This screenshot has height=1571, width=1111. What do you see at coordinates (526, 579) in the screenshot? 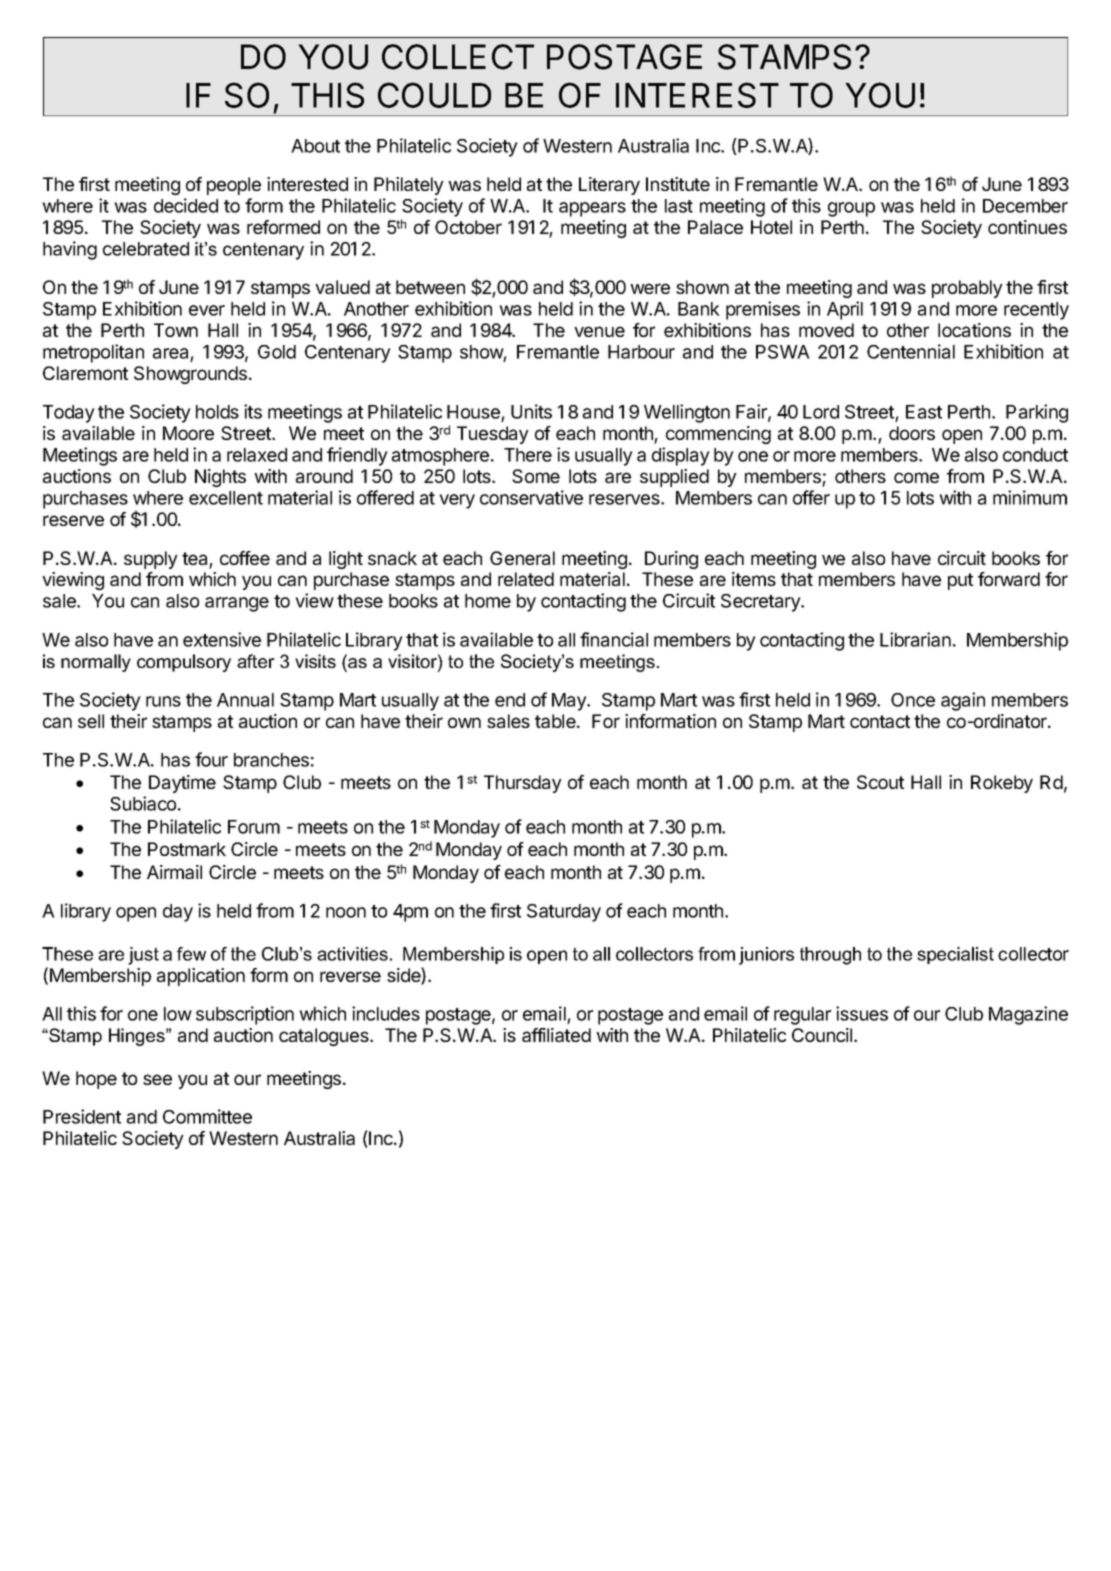
I see `related` at bounding box center [526, 579].
